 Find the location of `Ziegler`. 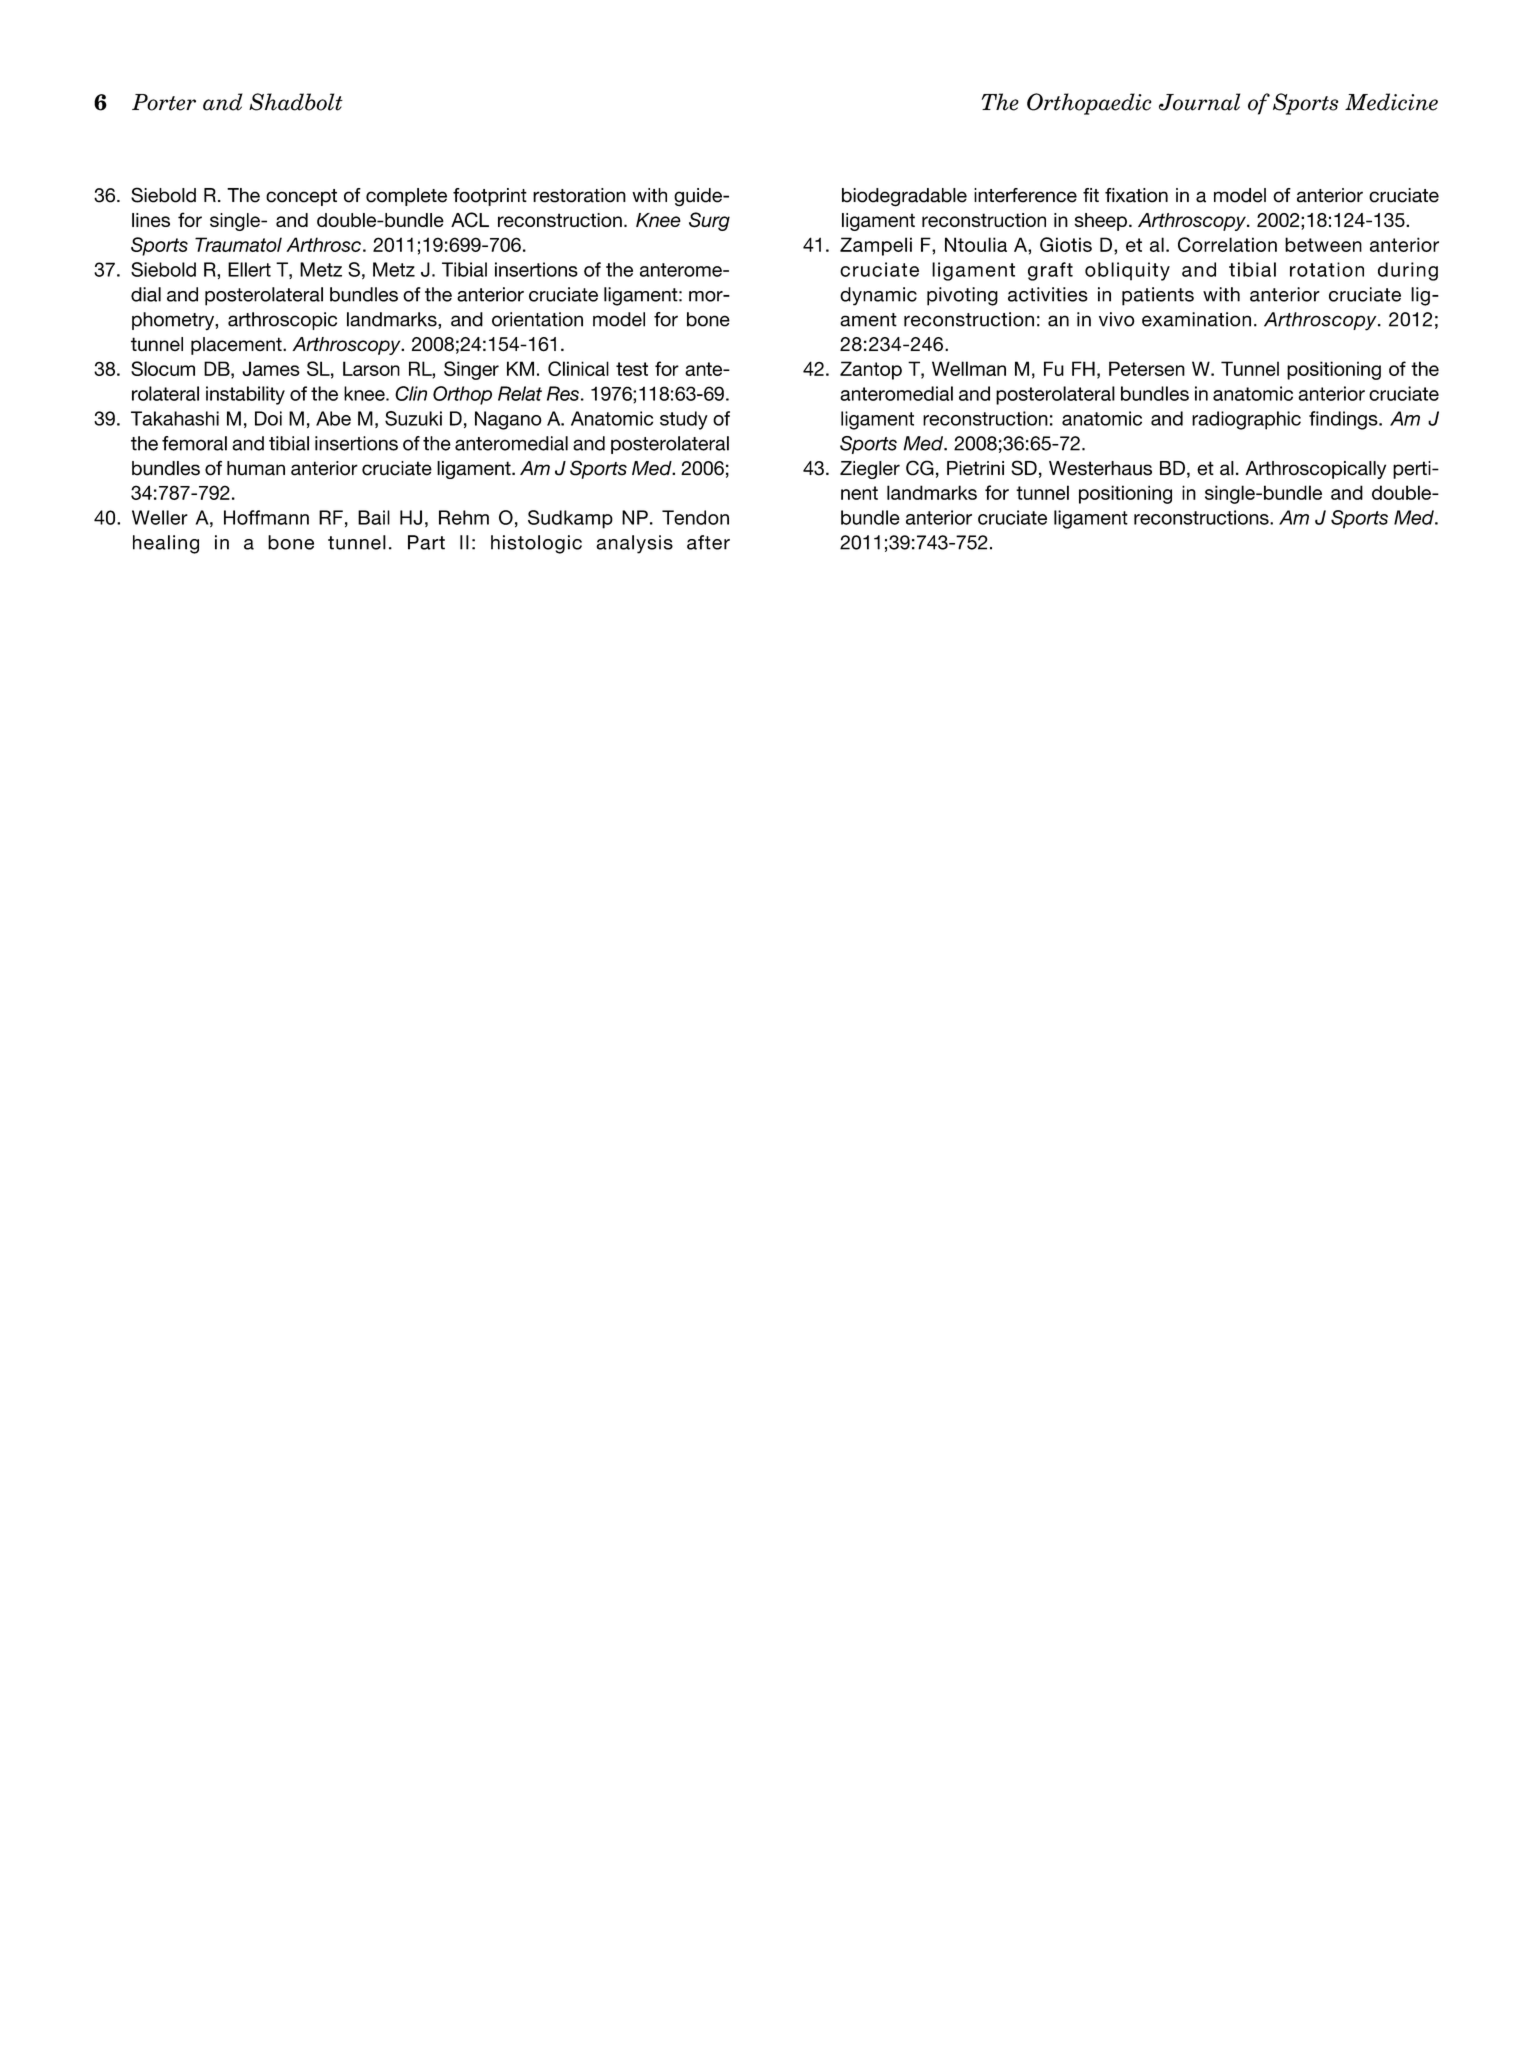

Ziegler is located at coordinates (870, 470).
